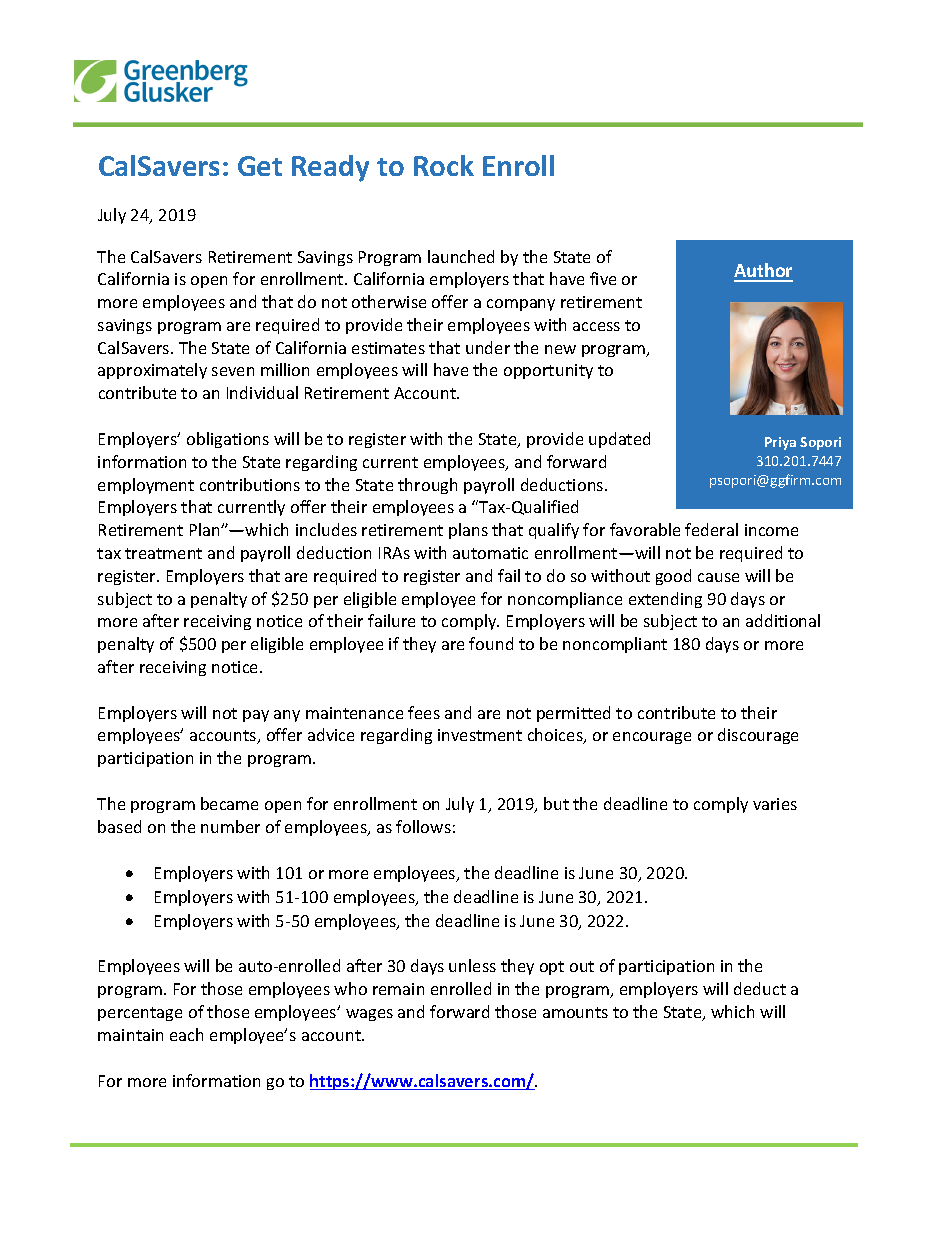 The image size is (952, 1233). I want to click on remain, so click(398, 989).
